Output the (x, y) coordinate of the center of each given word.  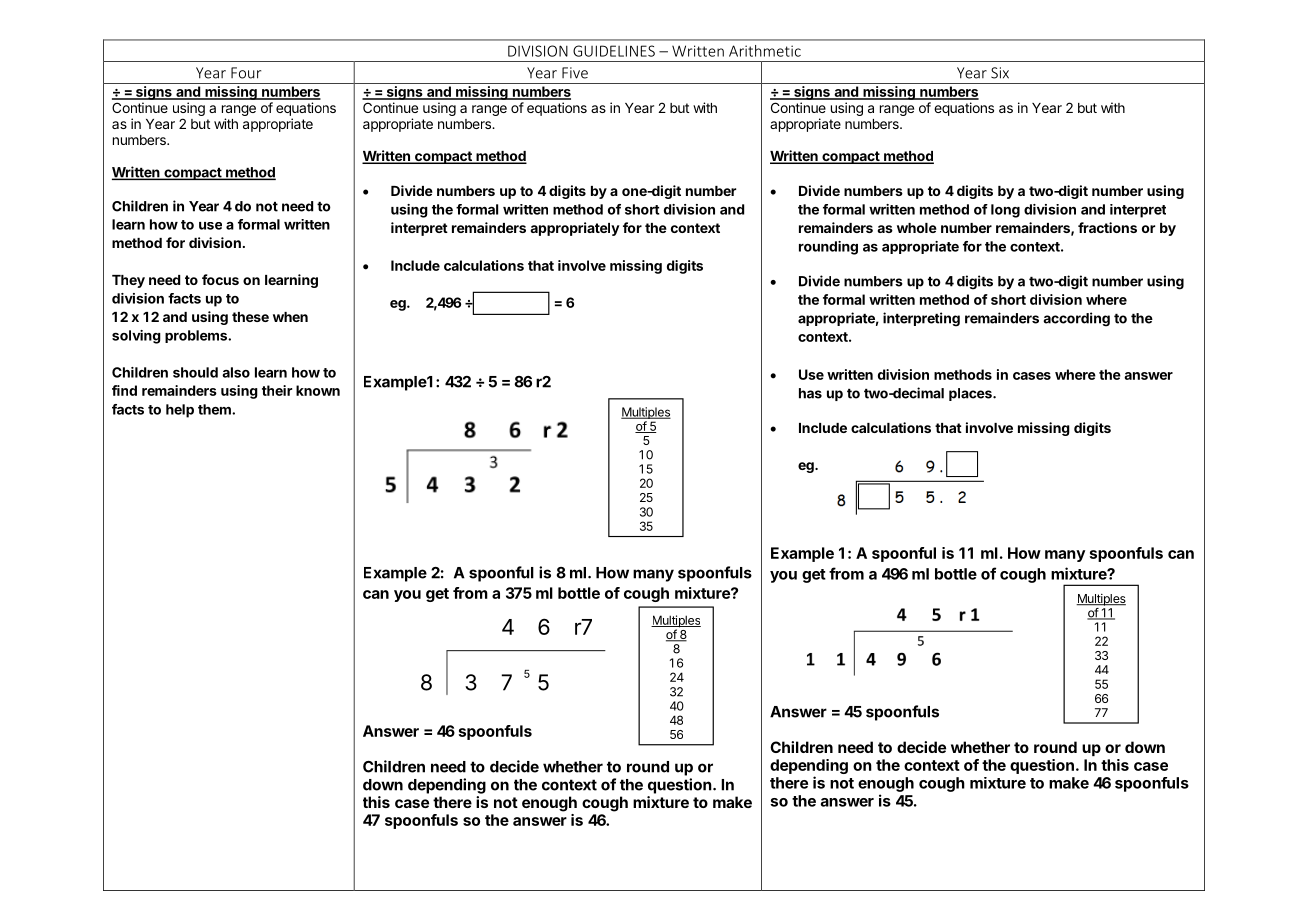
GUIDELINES (614, 51)
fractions (1107, 227)
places (971, 394)
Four (246, 73)
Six (1000, 73)
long (1005, 211)
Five (575, 73)
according (1076, 319)
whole (917, 228)
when (290, 317)
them (215, 409)
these (250, 317)
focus (220, 279)
